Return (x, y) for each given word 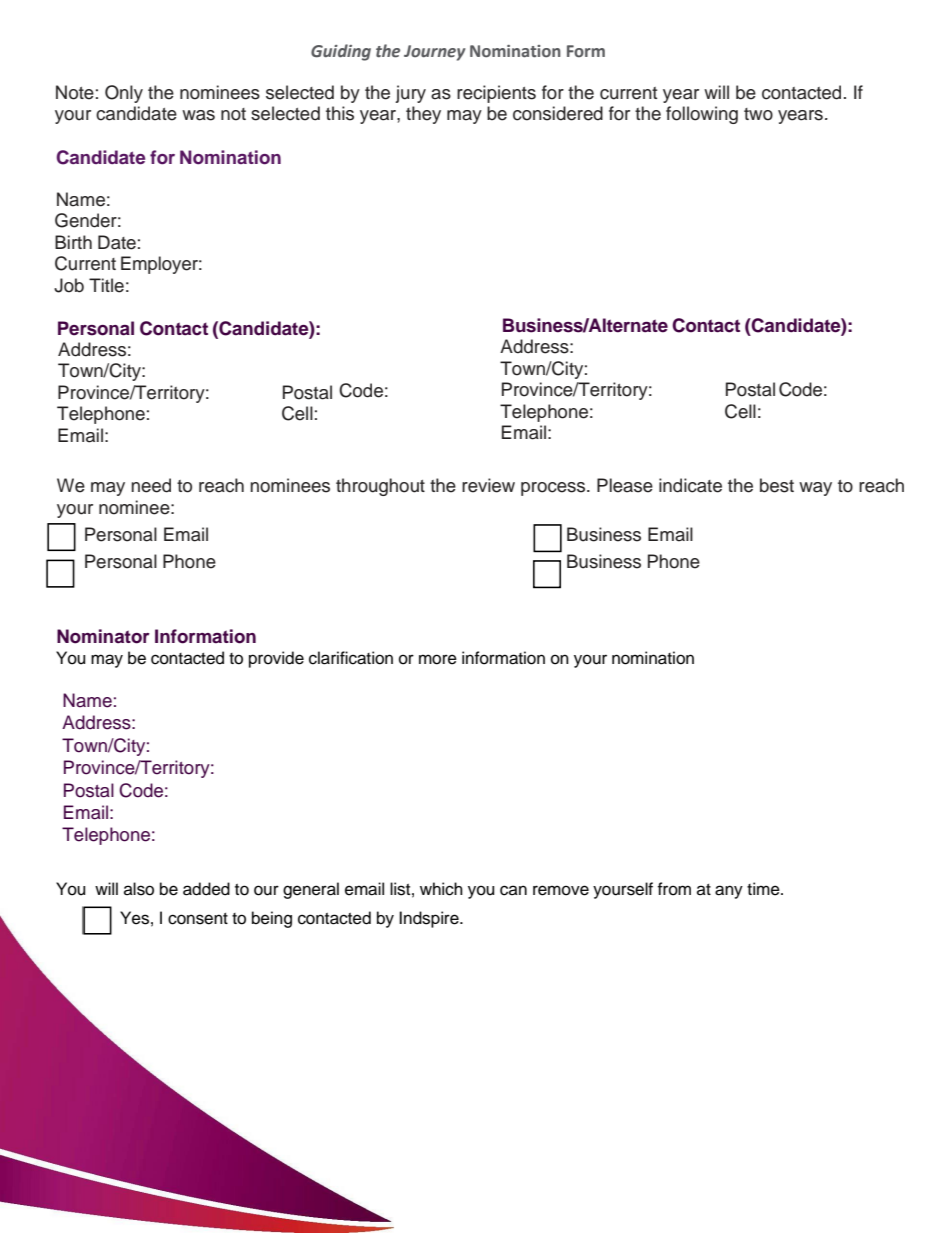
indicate (690, 485)
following (702, 115)
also (139, 889)
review (488, 485)
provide (276, 659)
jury (410, 94)
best (777, 485)
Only (124, 94)
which (441, 889)
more (438, 659)
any (729, 892)
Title (106, 285)
